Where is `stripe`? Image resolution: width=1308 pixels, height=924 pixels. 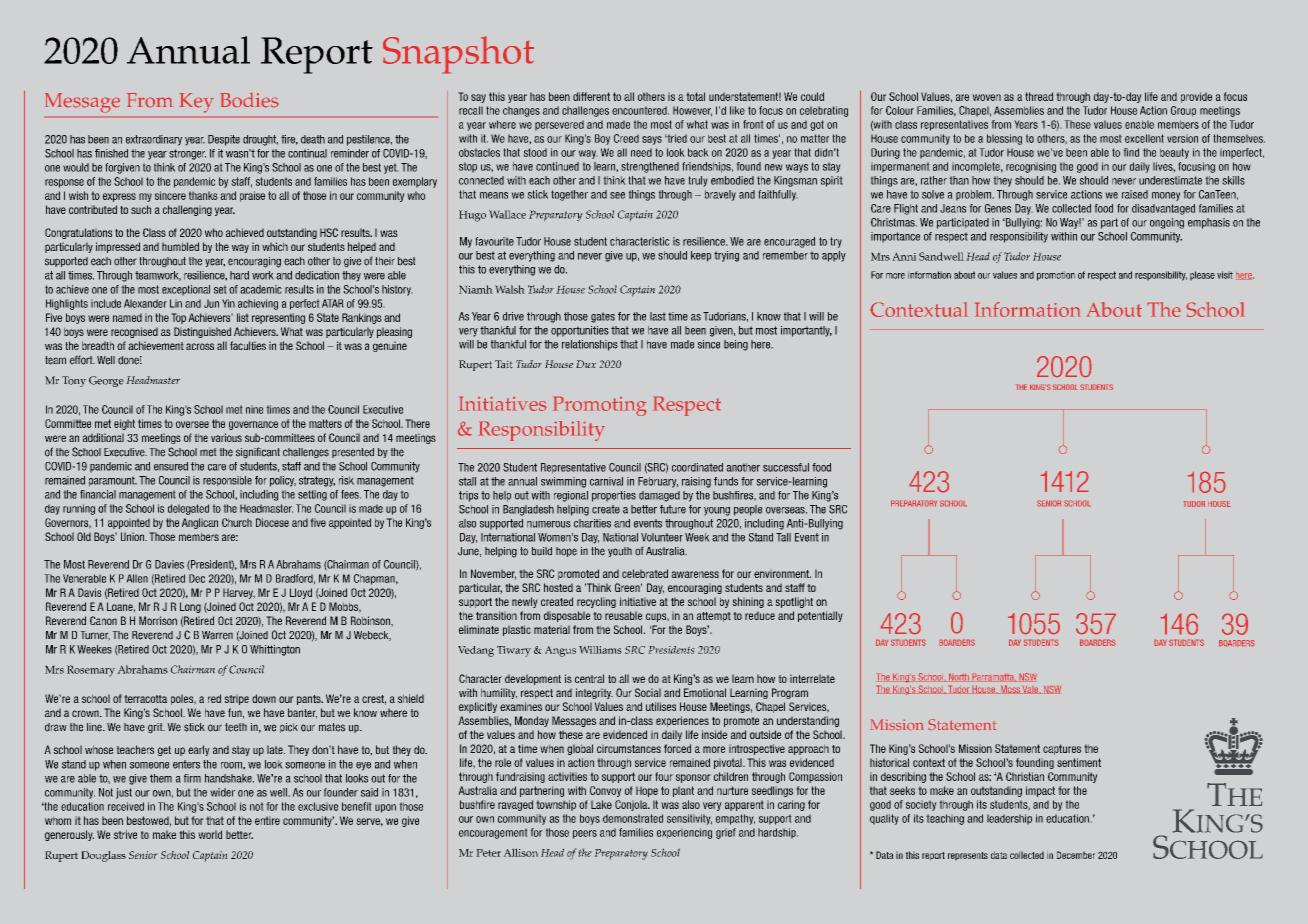 stripe is located at coordinates (237, 699).
